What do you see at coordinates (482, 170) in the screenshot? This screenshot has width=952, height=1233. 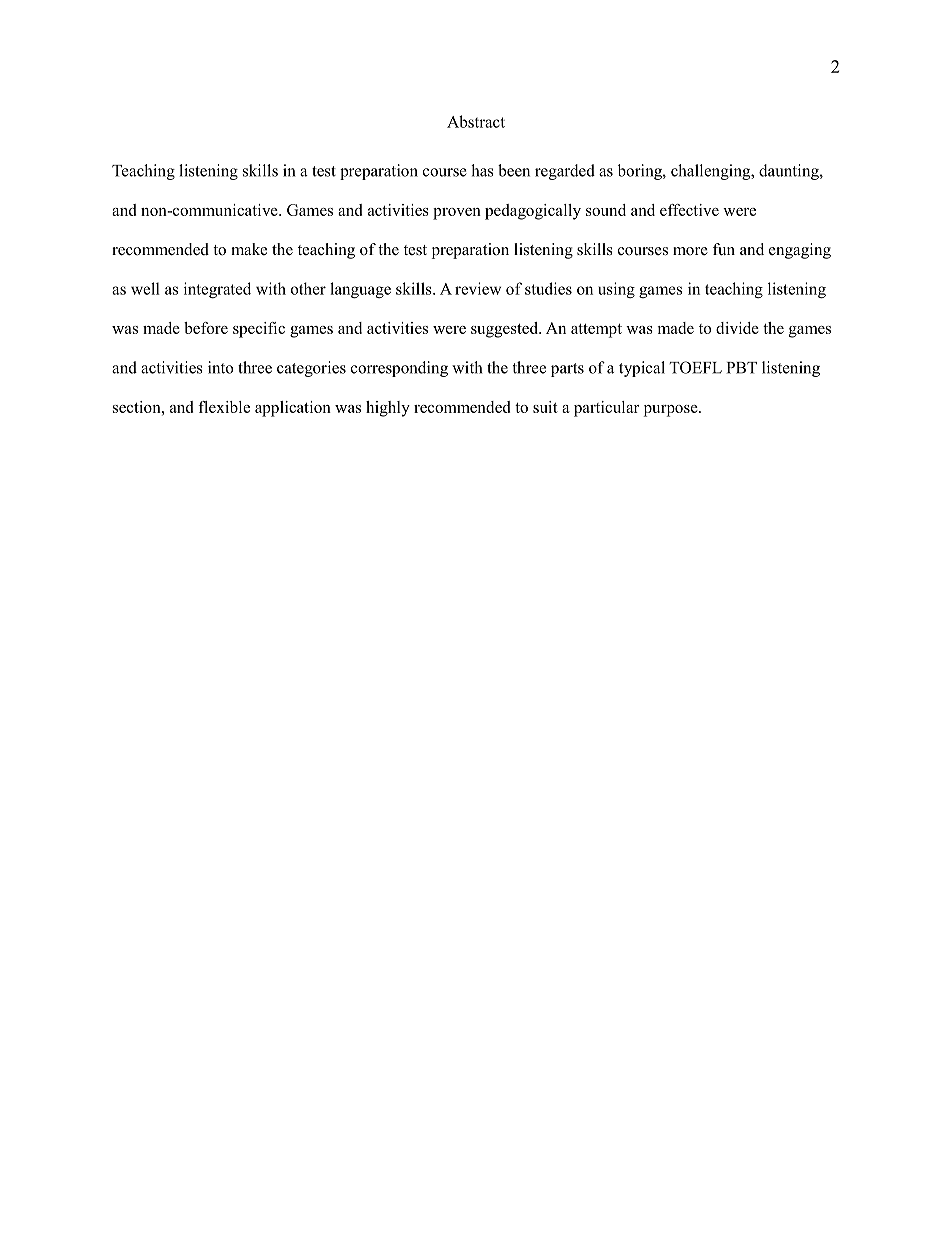 I see `has` at bounding box center [482, 170].
